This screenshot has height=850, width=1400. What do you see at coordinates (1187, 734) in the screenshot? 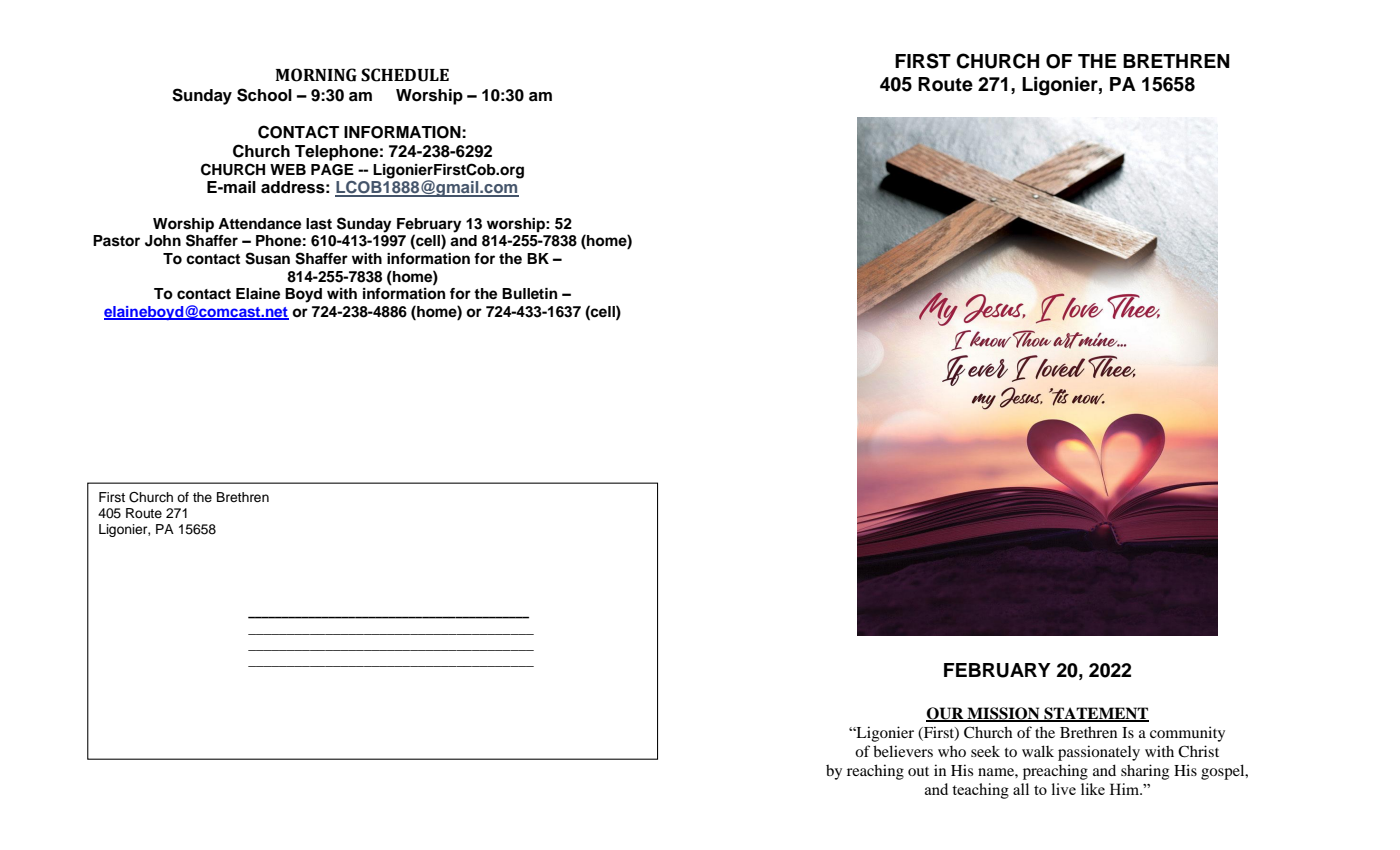
I see `community` at bounding box center [1187, 734].
